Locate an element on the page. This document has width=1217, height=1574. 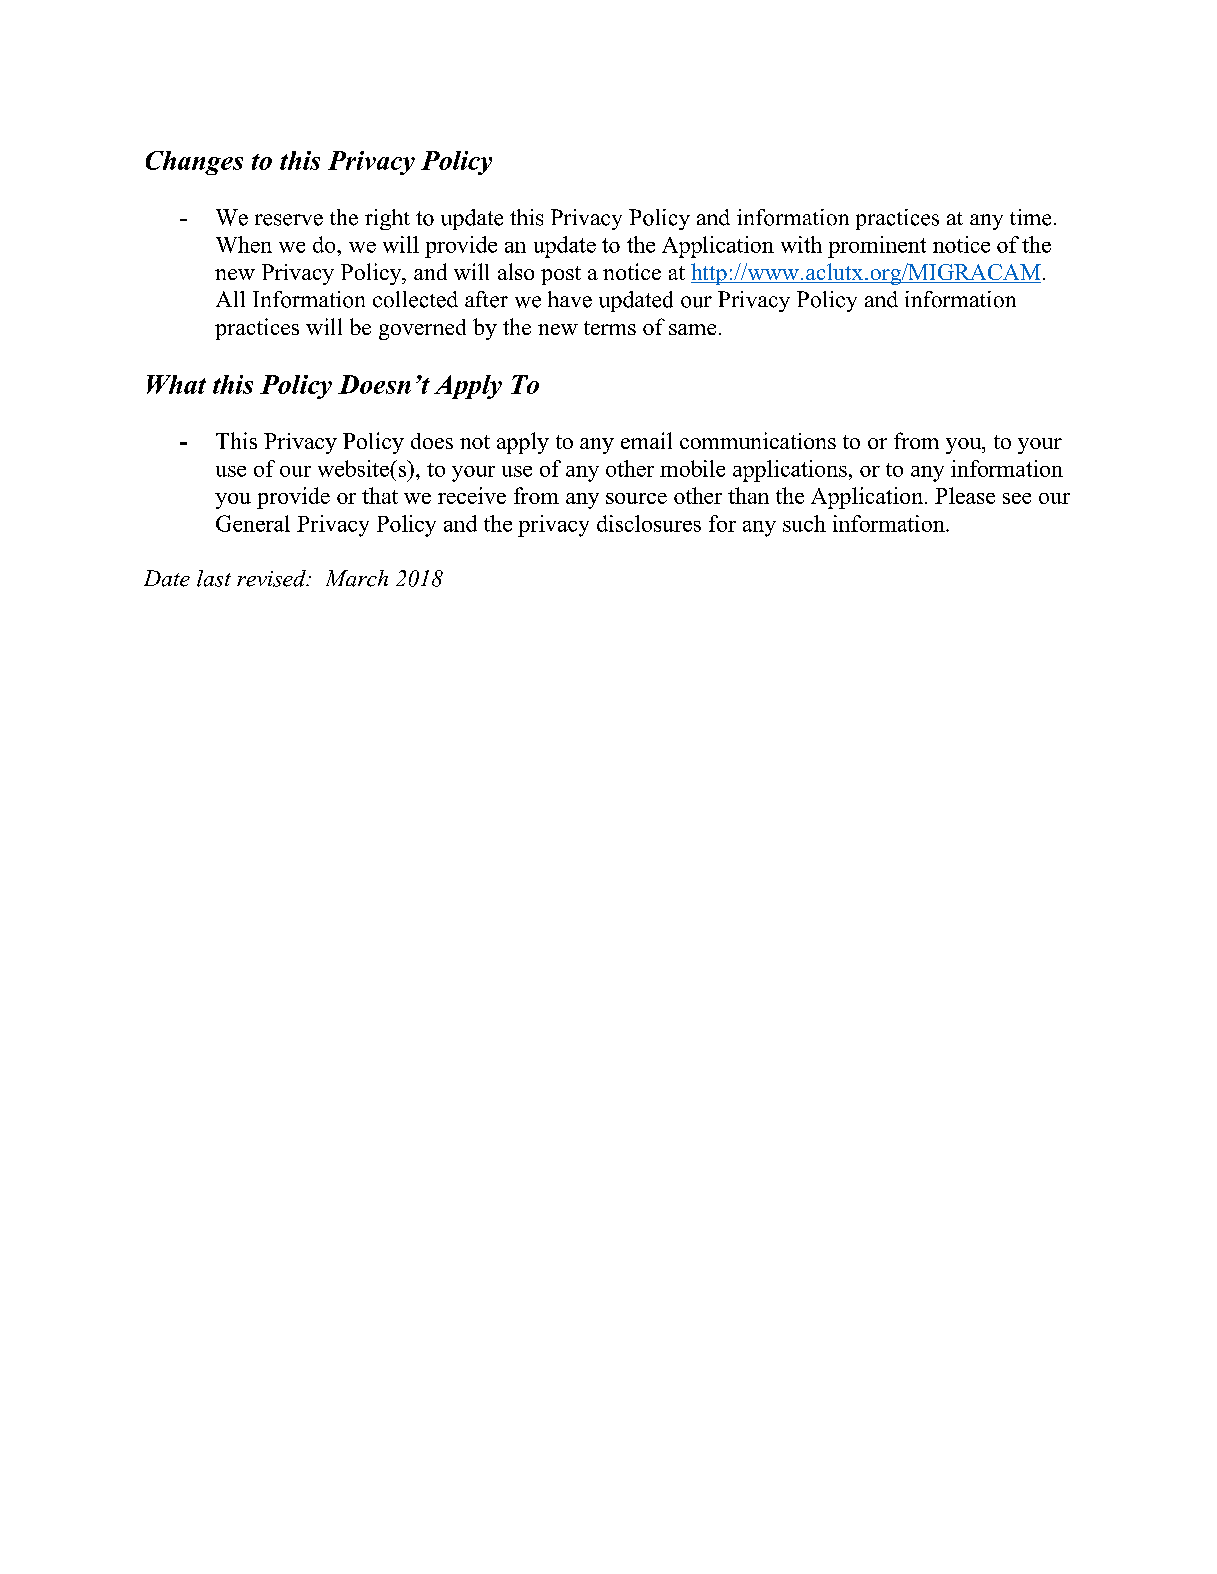
email is located at coordinates (646, 440).
